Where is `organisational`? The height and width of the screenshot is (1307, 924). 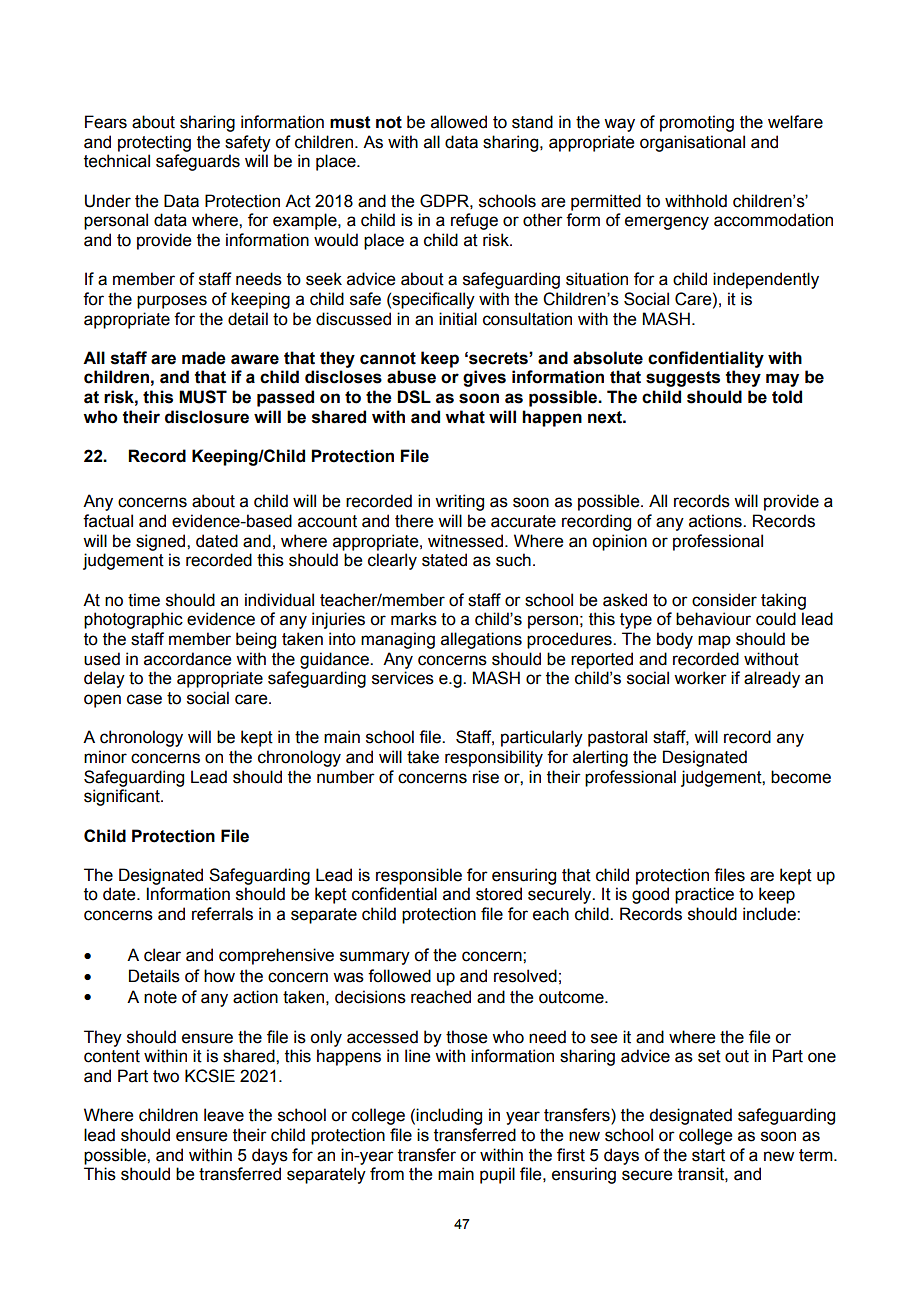
organisational is located at coordinates (692, 143).
